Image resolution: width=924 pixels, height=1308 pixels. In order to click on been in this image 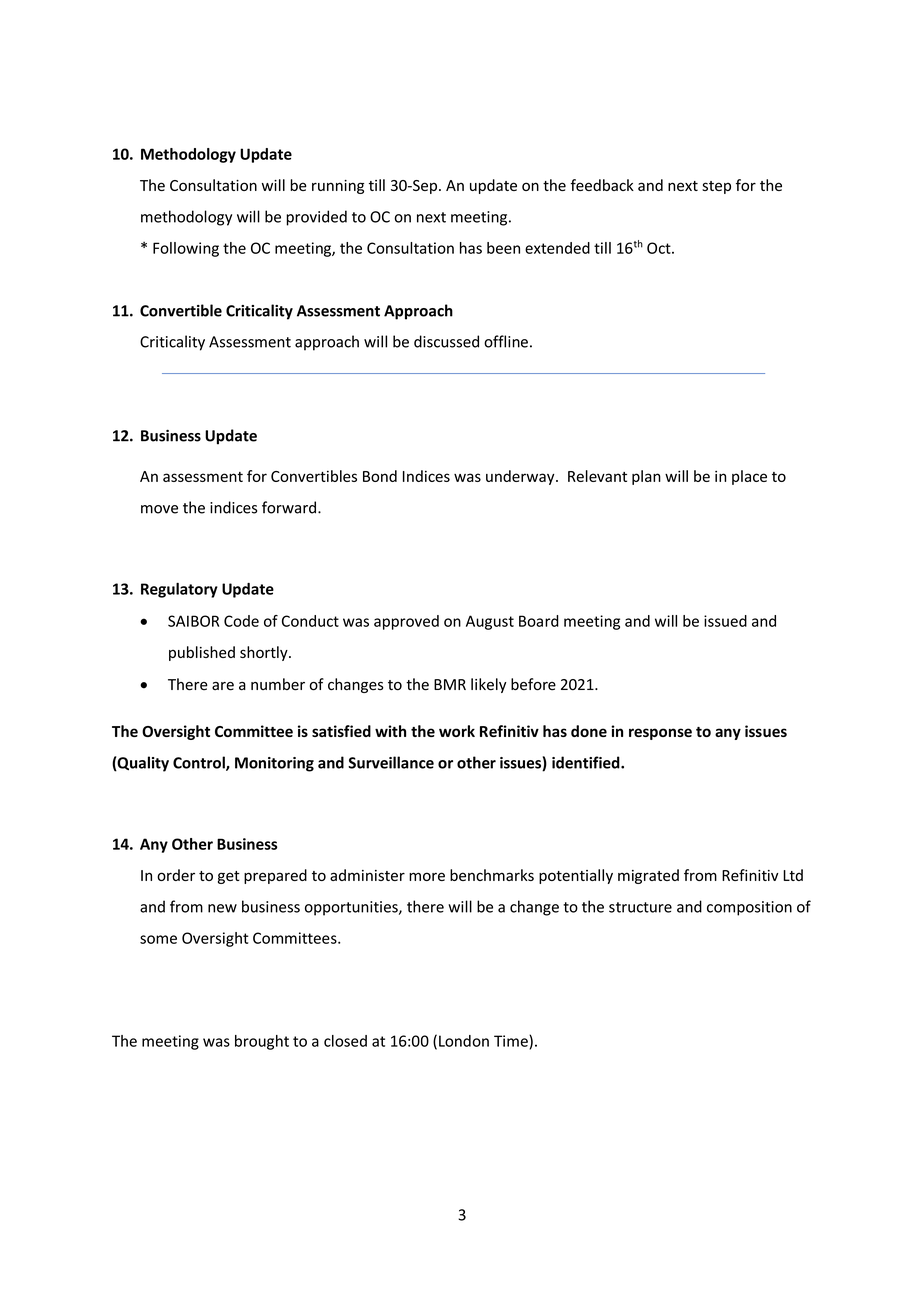, I will do `click(503, 248)`.
